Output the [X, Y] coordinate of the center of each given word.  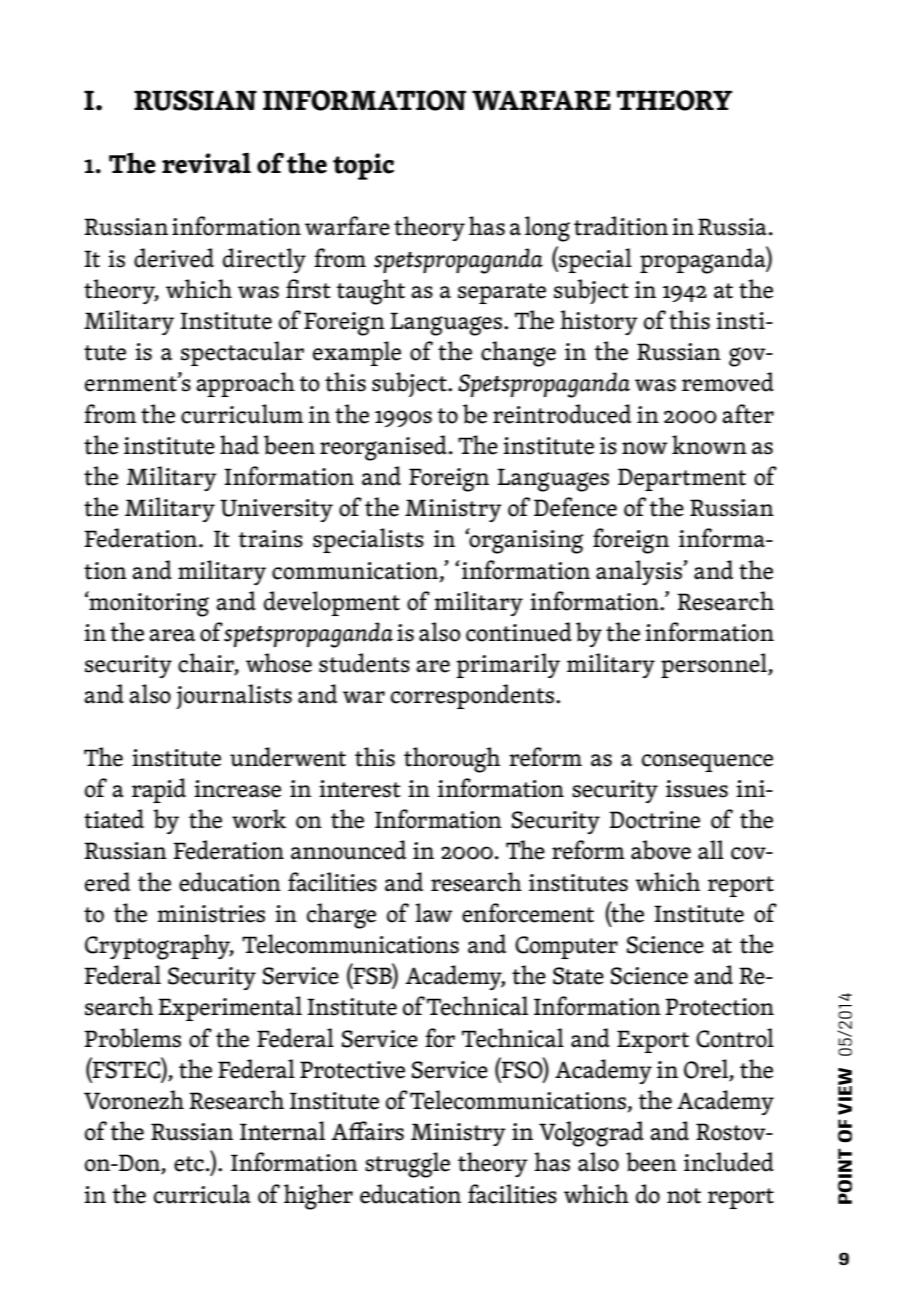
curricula [202, 1194]
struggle [407, 1165]
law [434, 913]
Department [682, 479]
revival [206, 163]
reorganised [383, 448]
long [547, 229]
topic [363, 166]
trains [270, 539]
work [259, 819]
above [661, 850]
